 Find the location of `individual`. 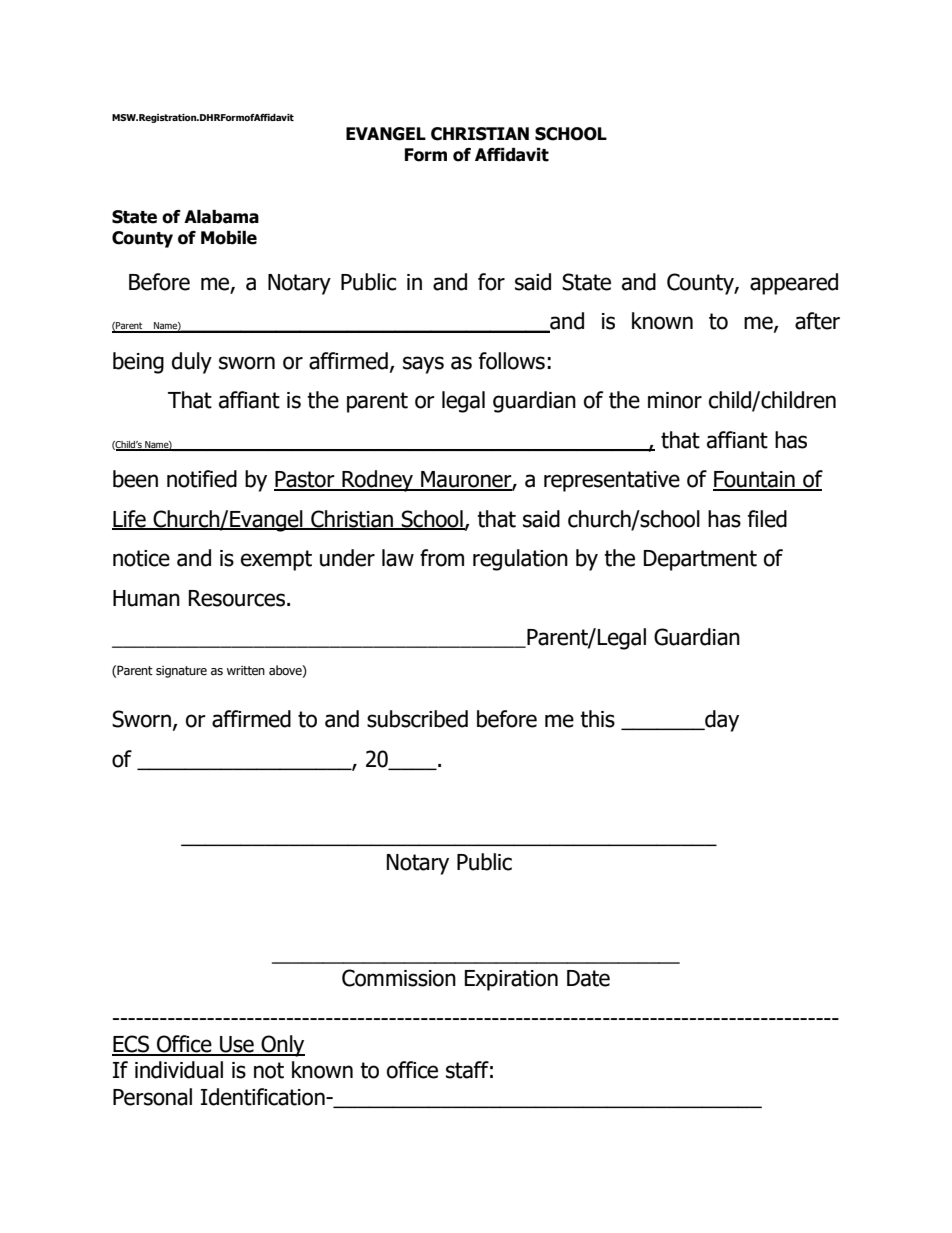

individual is located at coordinates (179, 1070).
